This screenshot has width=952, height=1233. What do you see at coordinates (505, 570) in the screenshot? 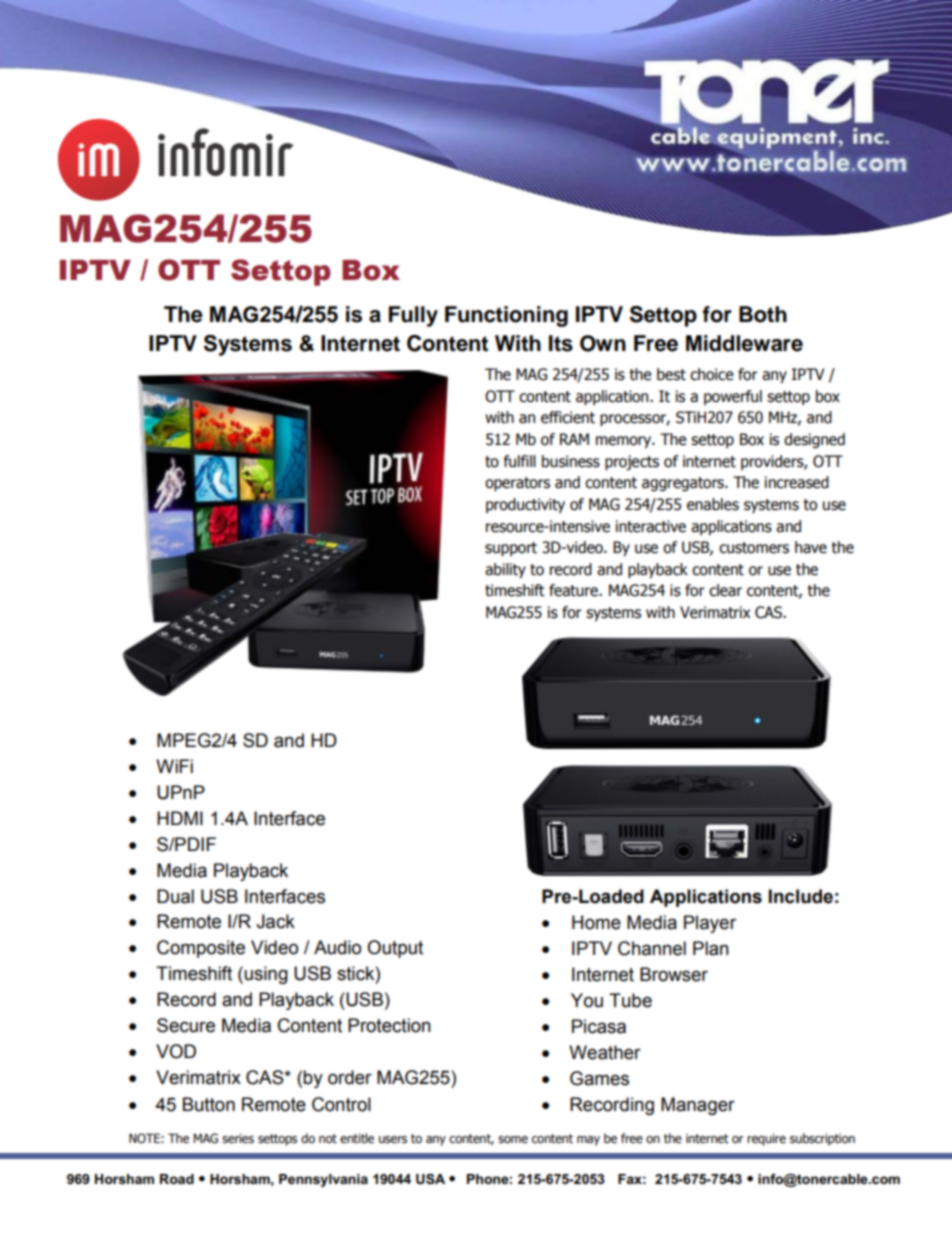
I see `ability` at bounding box center [505, 570].
